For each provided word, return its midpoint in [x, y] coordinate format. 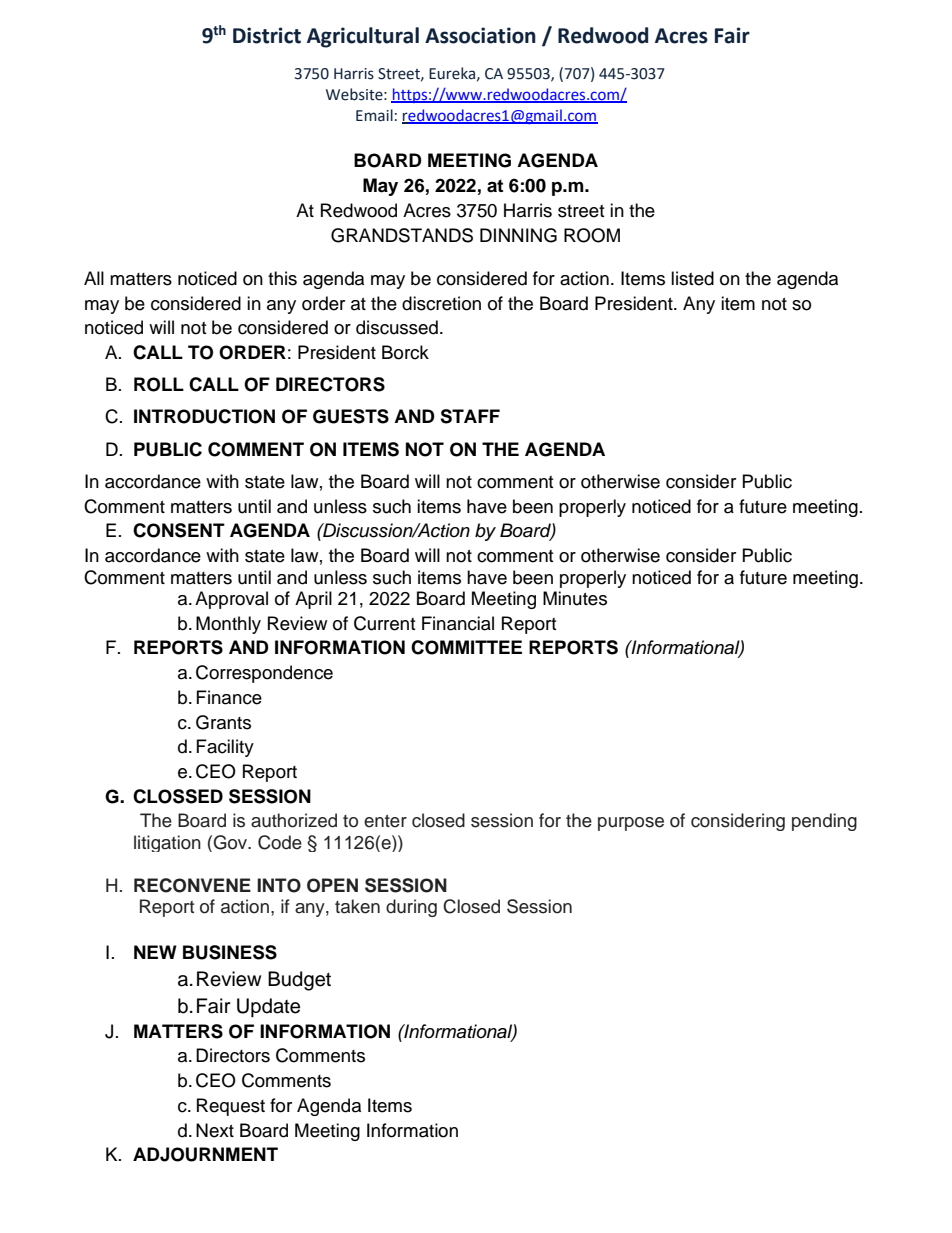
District [267, 35]
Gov [232, 842]
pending [824, 822]
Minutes [575, 598]
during [411, 908]
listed [692, 278]
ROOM [592, 235]
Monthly [228, 625]
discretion [441, 303]
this [282, 278]
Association [480, 35]
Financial [458, 623]
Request [231, 1107]
